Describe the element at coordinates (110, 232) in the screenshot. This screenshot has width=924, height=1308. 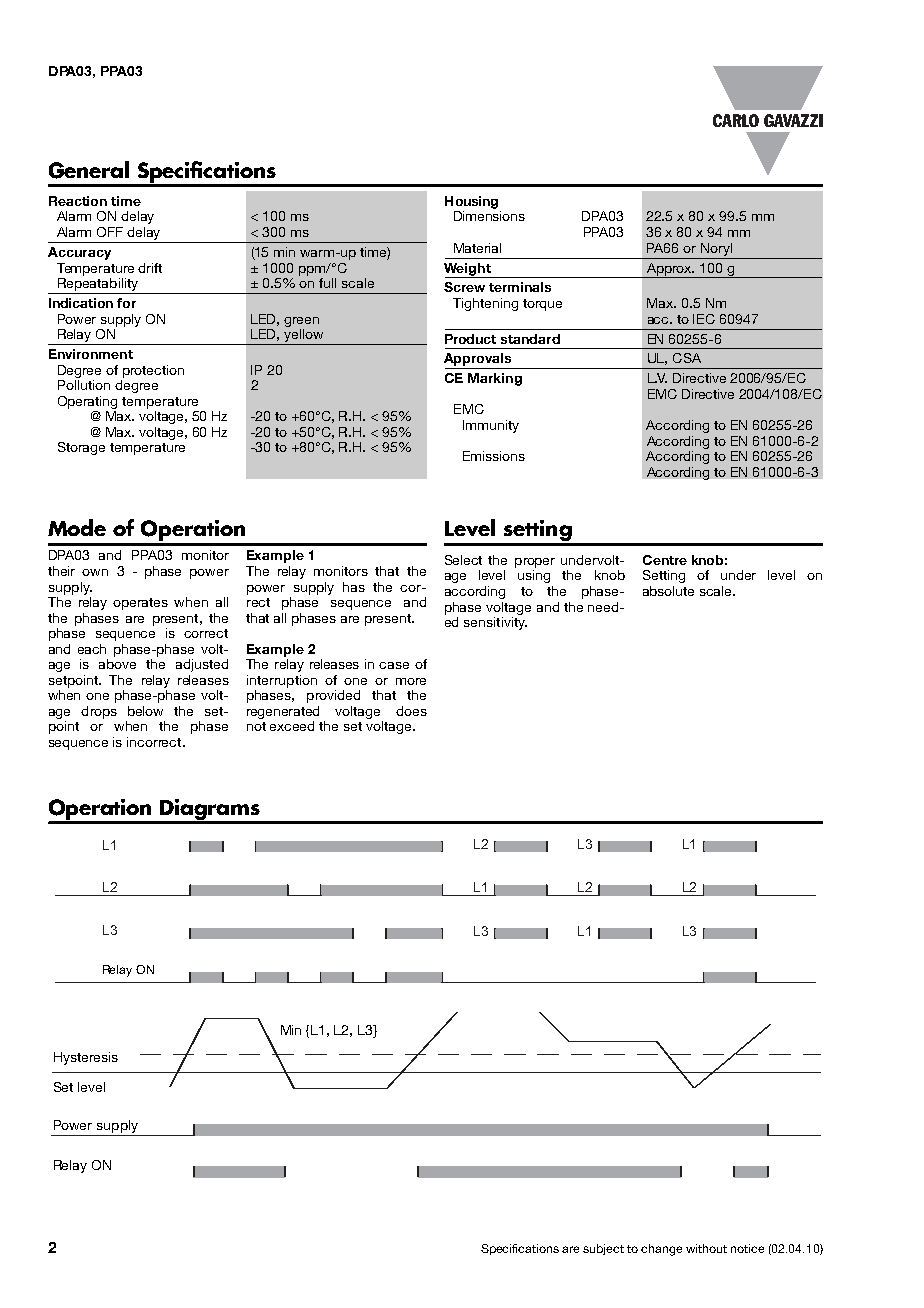
I see `OFF` at that location.
